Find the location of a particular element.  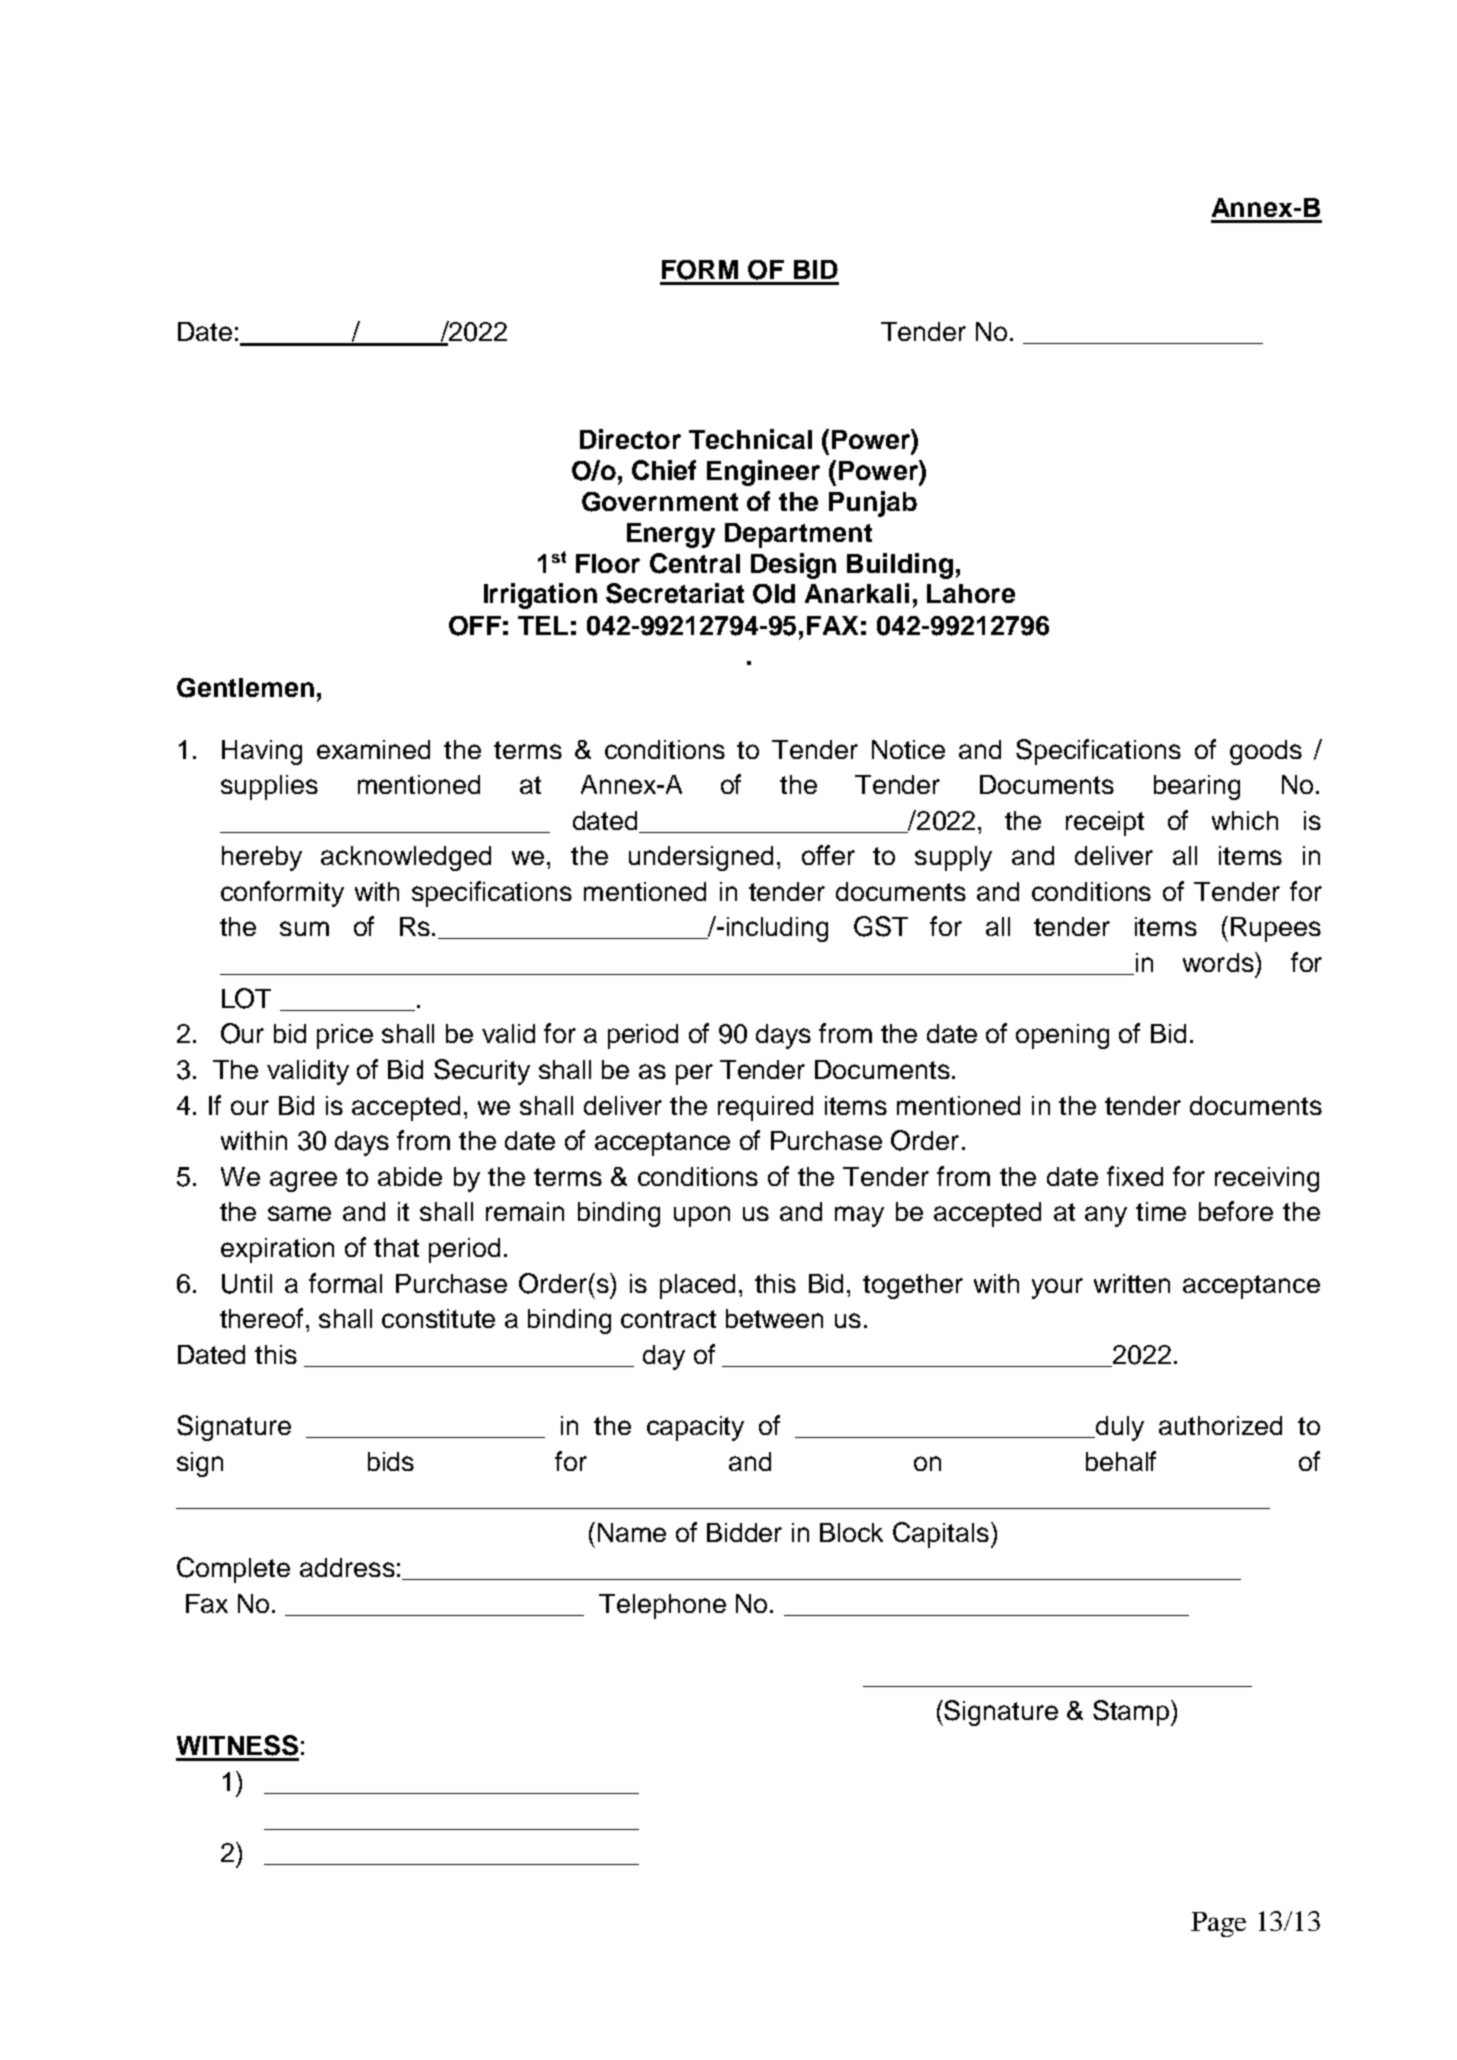

Irrigation is located at coordinates (540, 596).
